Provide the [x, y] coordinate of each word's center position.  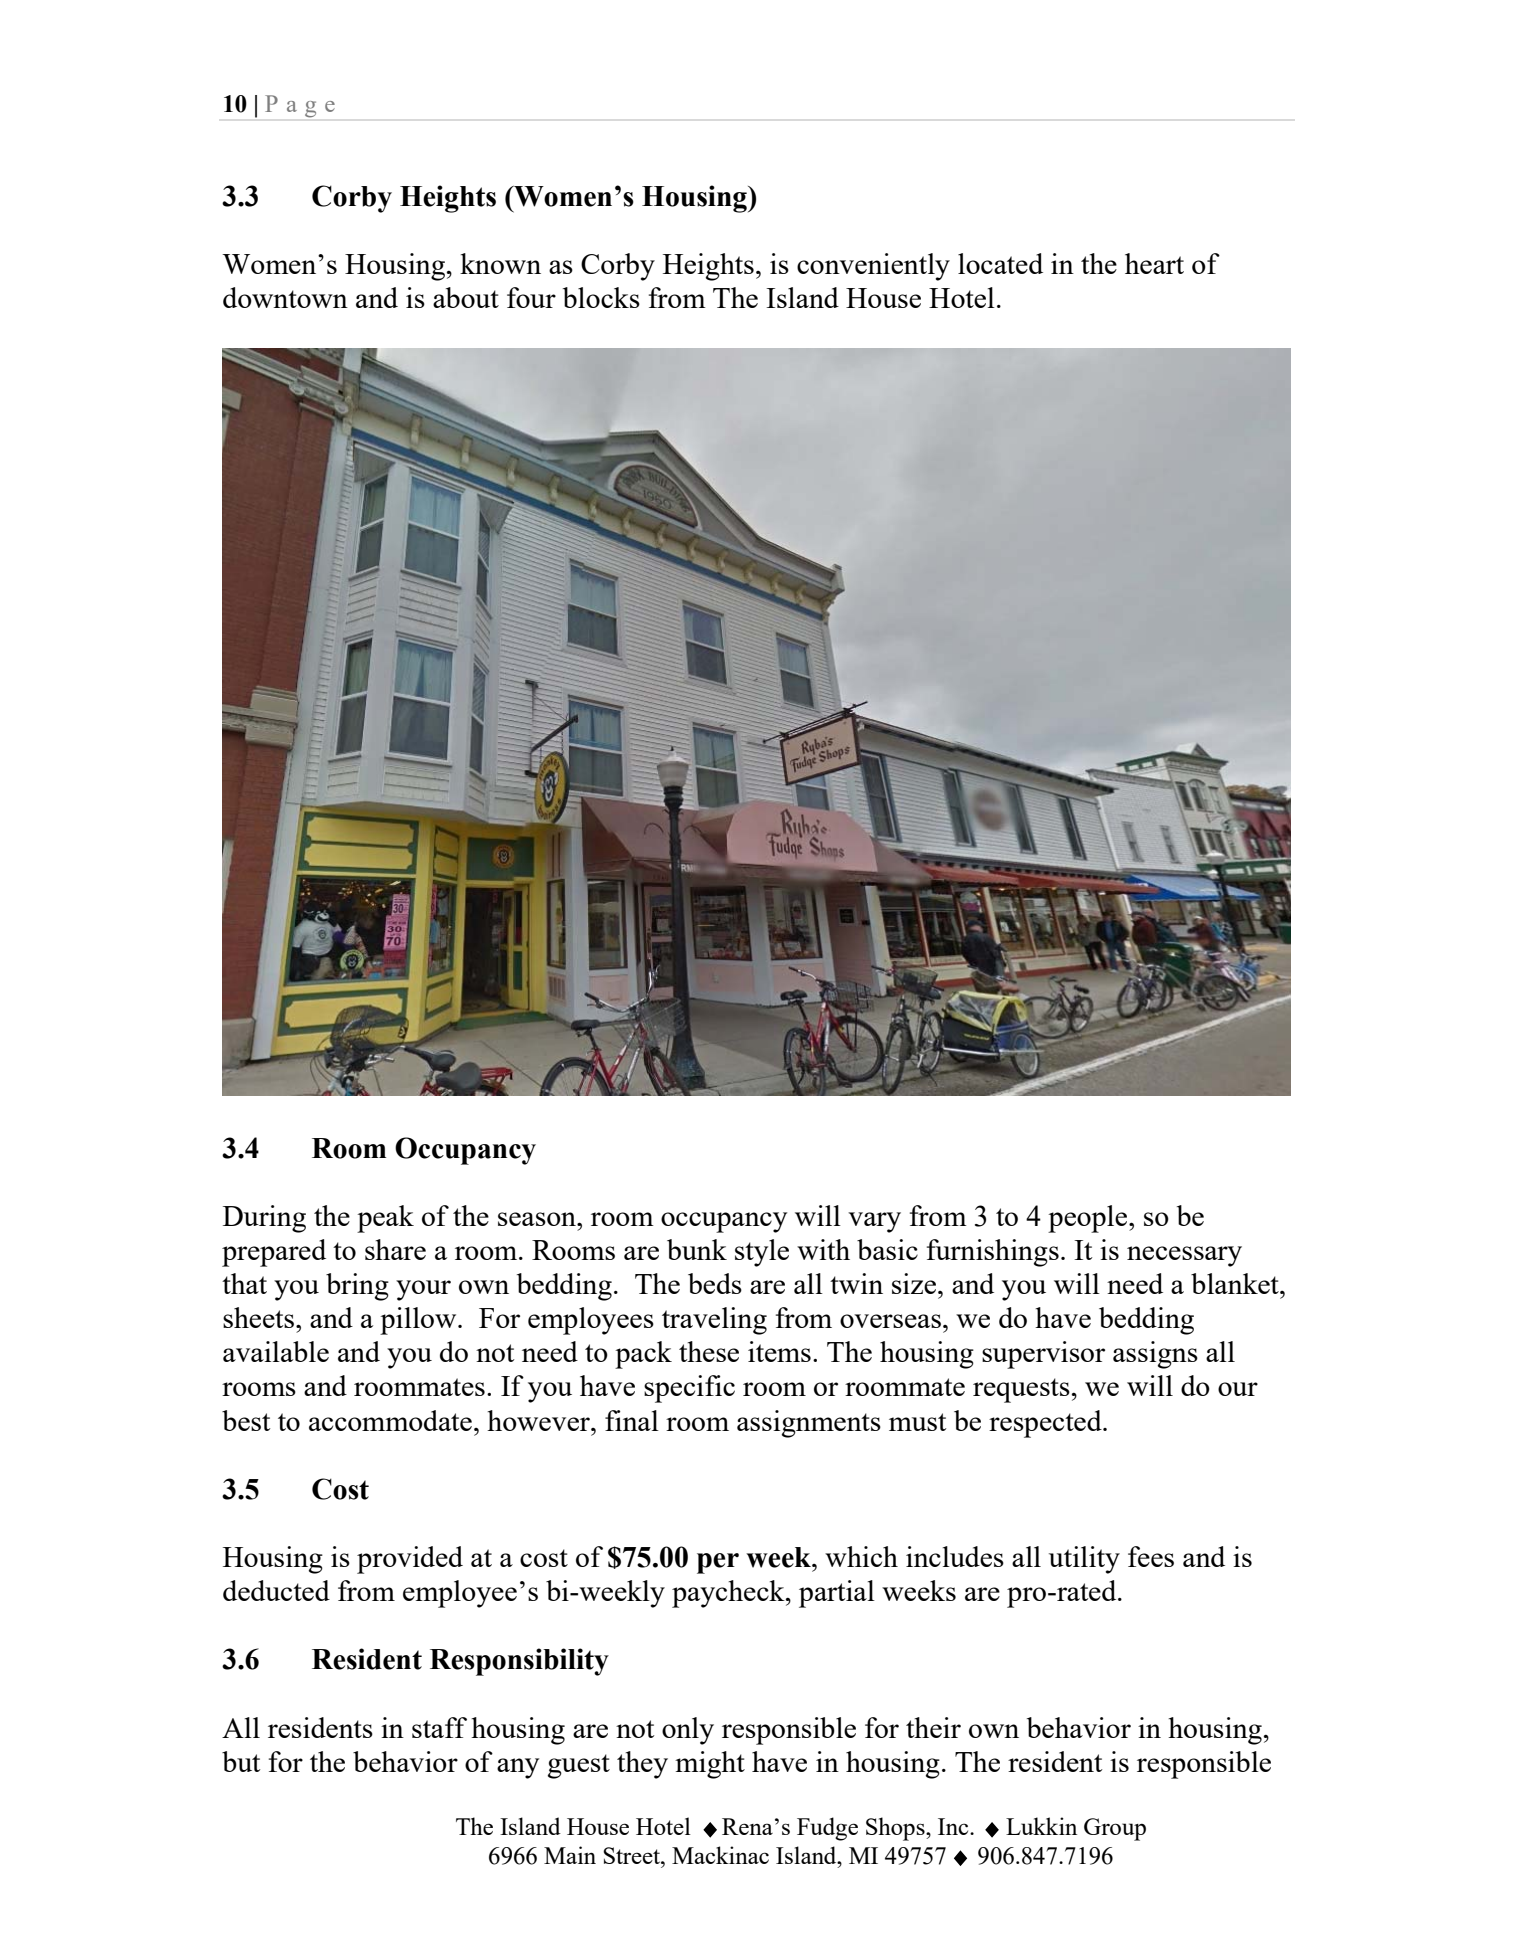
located [1000, 263]
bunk [697, 1249]
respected [1046, 1424]
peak [385, 1219]
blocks [601, 297]
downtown [285, 297]
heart [1154, 263]
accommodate [390, 1420]
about [466, 297]
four [531, 297]
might [710, 1765]
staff [439, 1727]
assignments [809, 1424]
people [1089, 1219]
